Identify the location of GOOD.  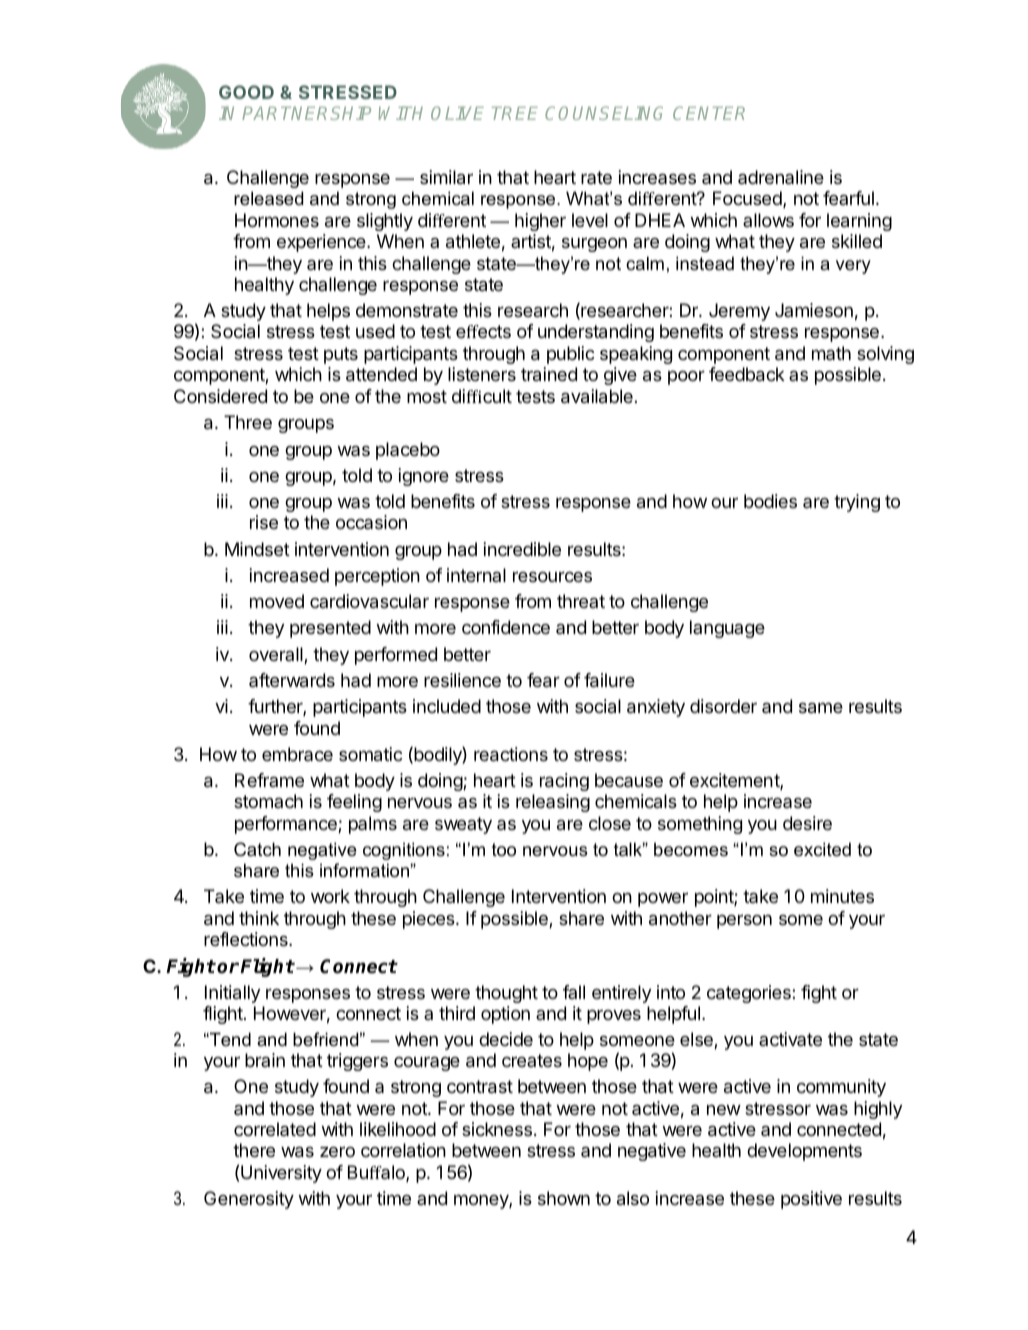
(246, 92).
